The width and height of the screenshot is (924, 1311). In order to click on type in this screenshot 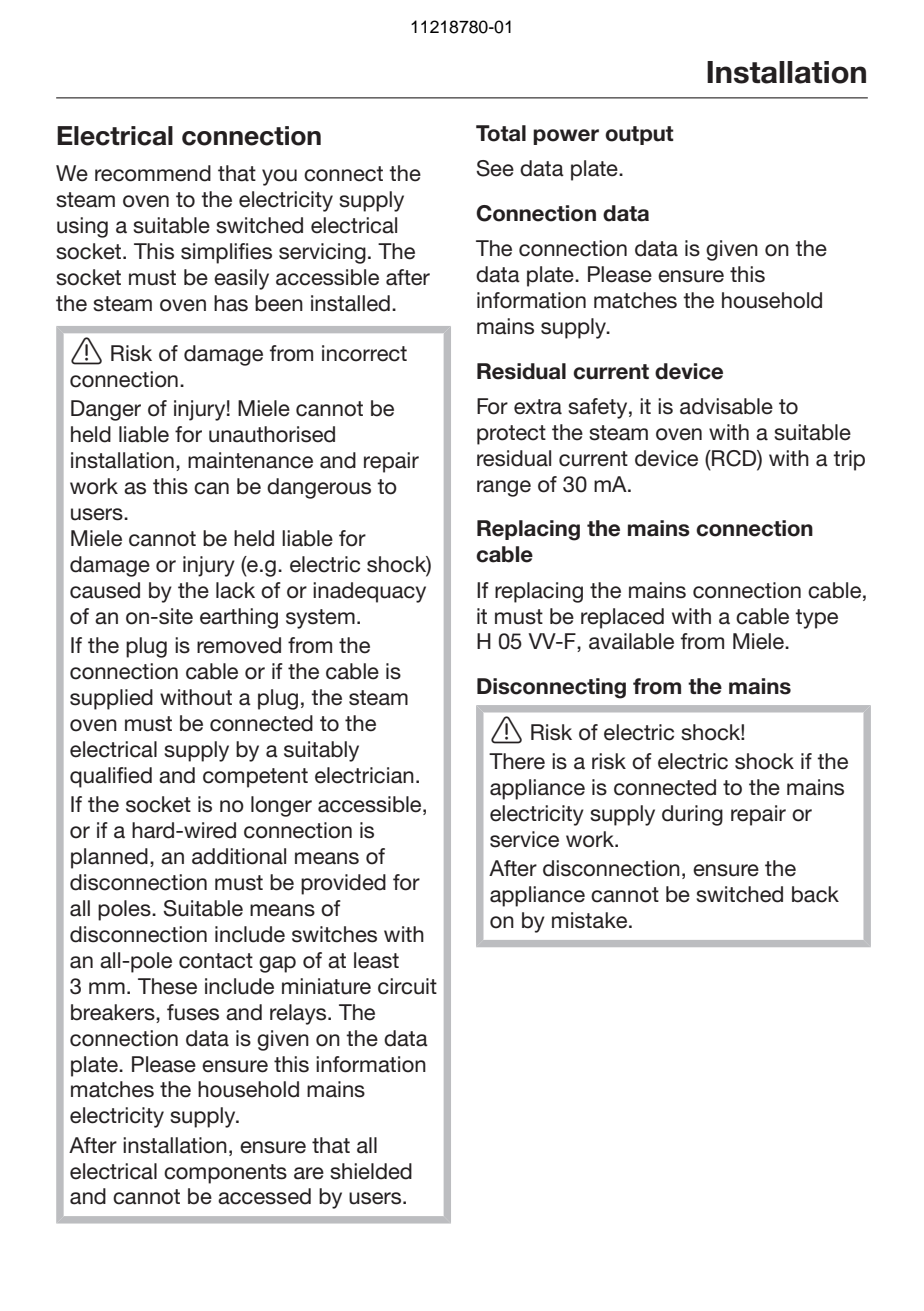, I will do `click(816, 619)`.
